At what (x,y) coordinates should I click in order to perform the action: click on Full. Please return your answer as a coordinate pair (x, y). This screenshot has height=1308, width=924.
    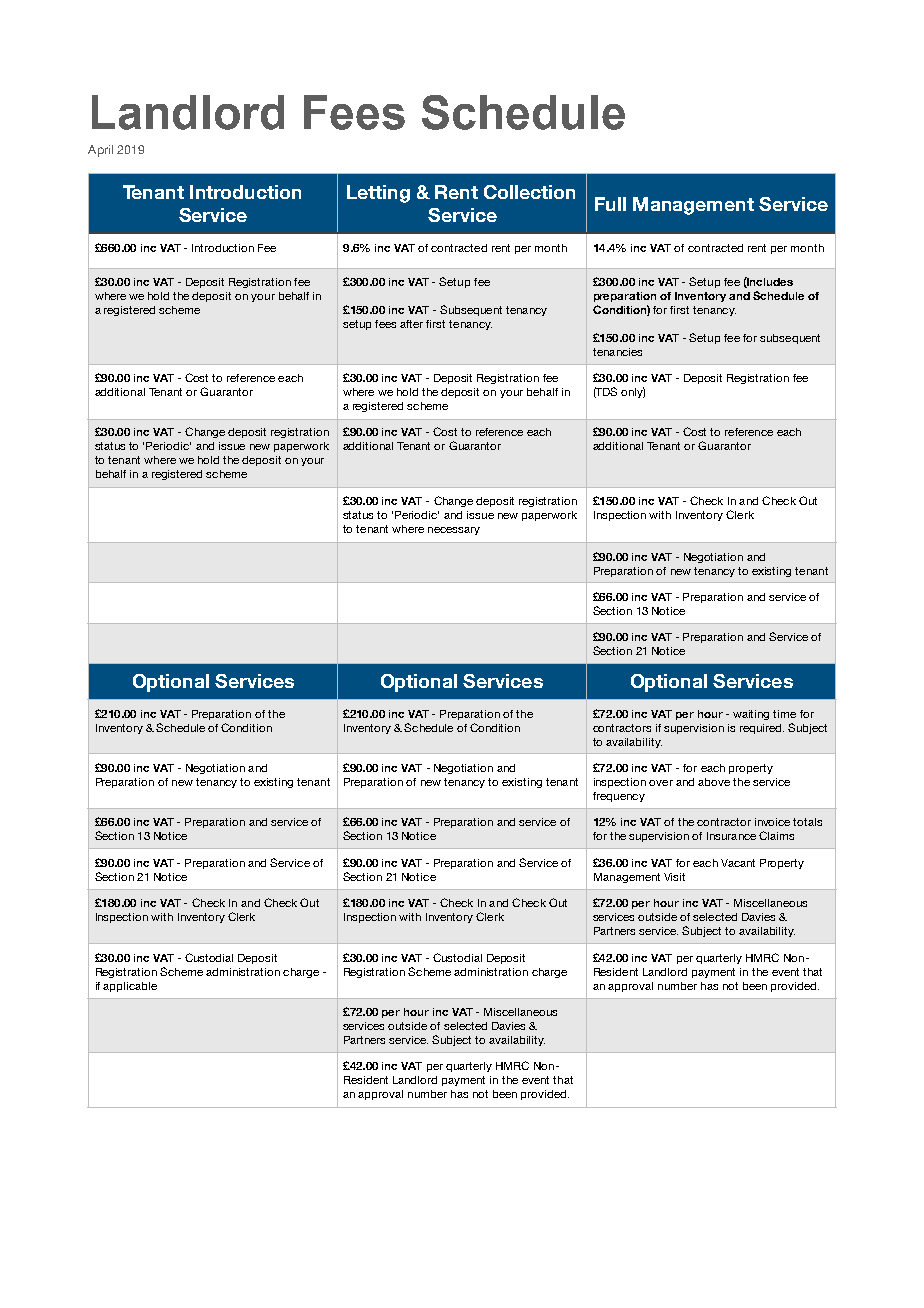
    Looking at the image, I should click on (610, 204).
